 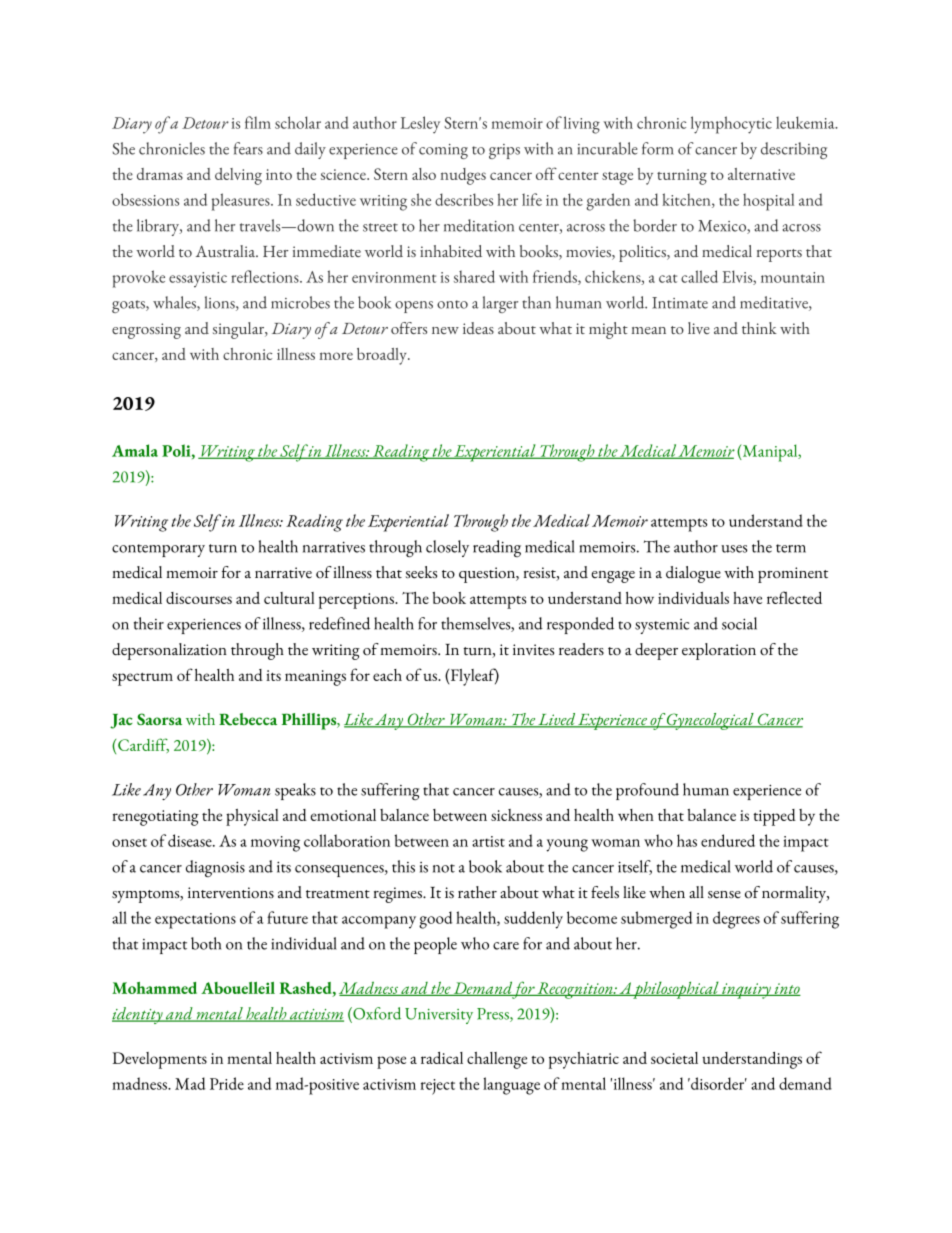 I want to click on lymphocytic, so click(x=731, y=125).
